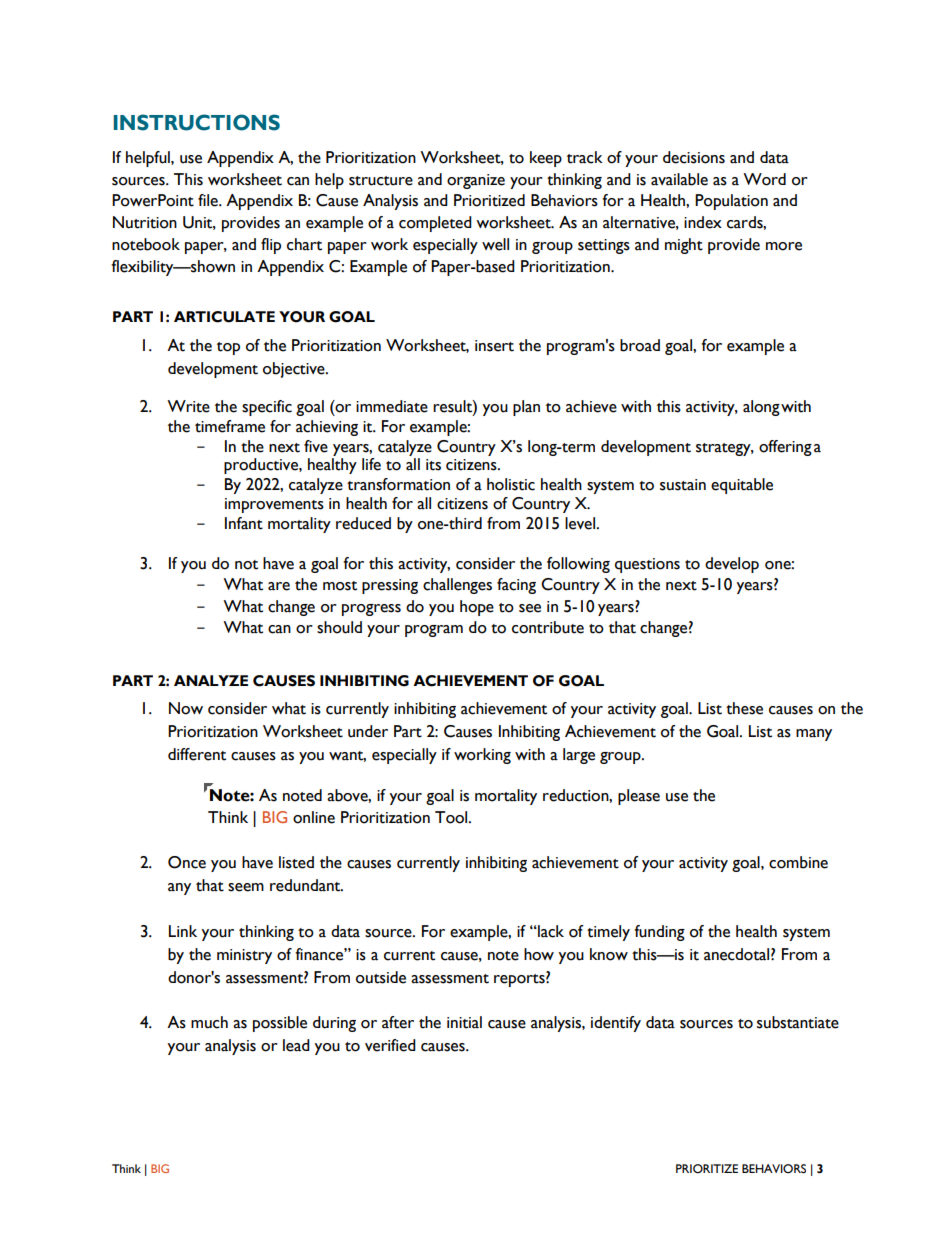 This screenshot has height=1233, width=952. What do you see at coordinates (196, 122) in the screenshot?
I see `INSTRUCTIONS` at bounding box center [196, 122].
